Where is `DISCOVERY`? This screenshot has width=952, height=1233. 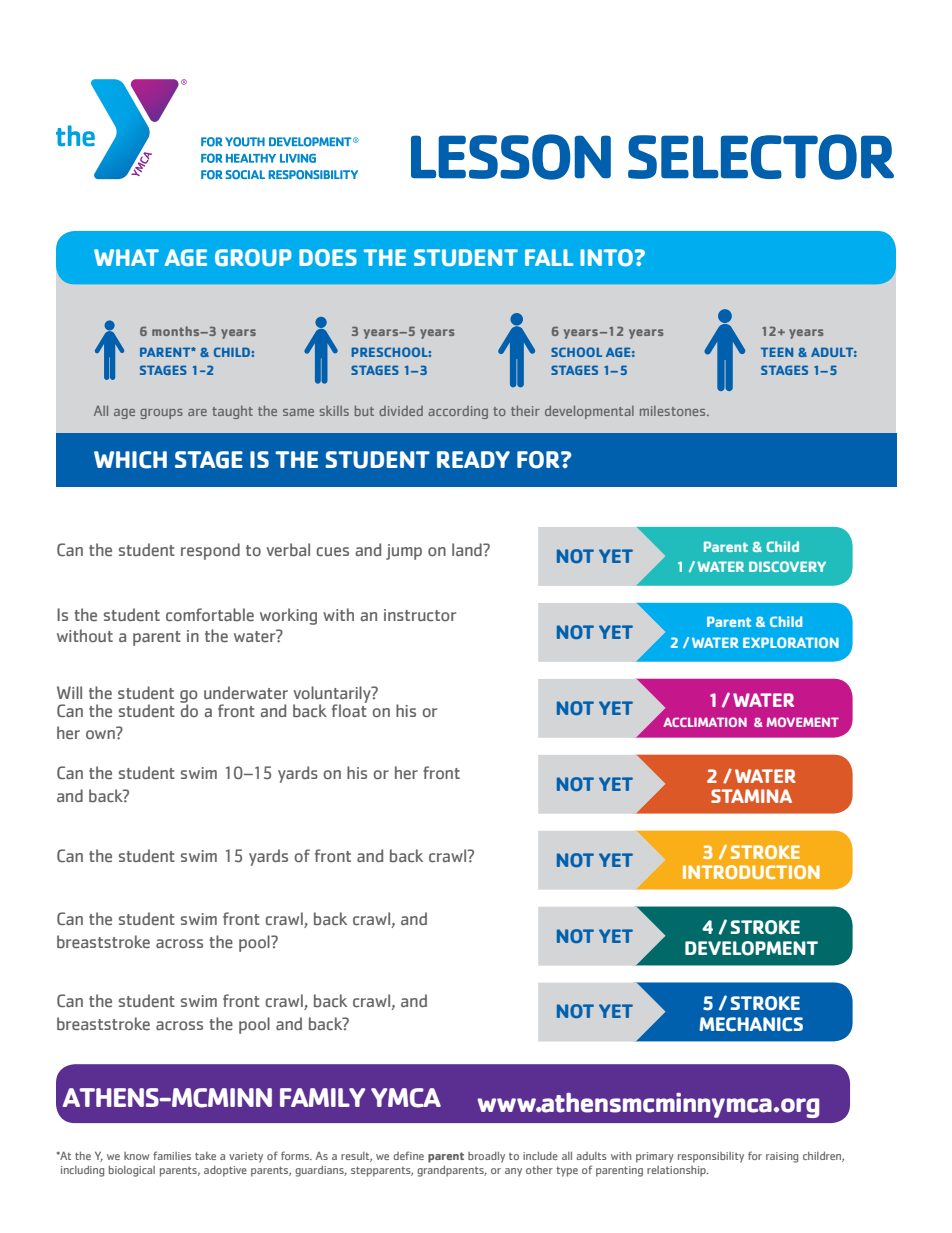 DISCOVERY is located at coordinates (787, 566).
